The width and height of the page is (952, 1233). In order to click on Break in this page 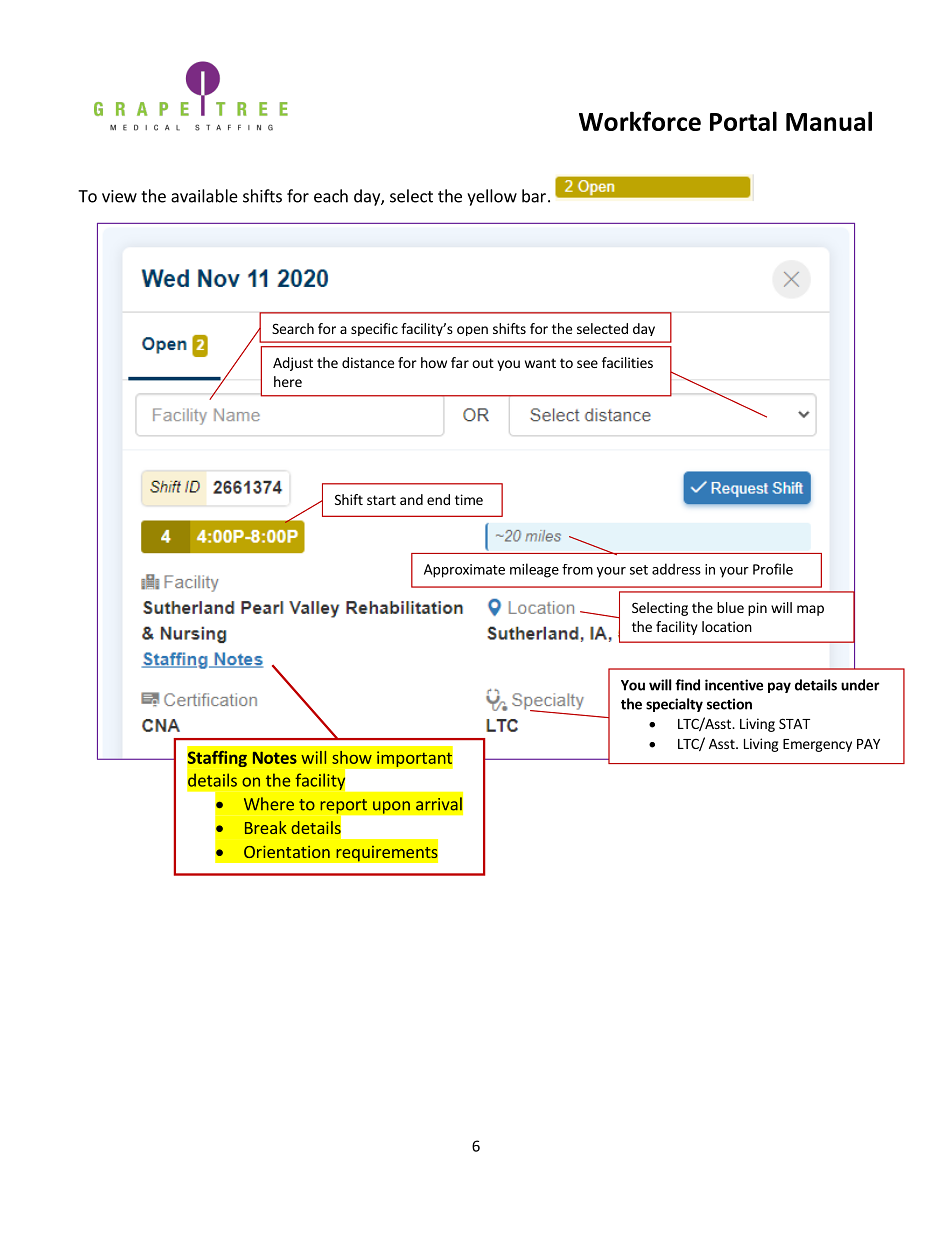, I will do `click(266, 827)`.
